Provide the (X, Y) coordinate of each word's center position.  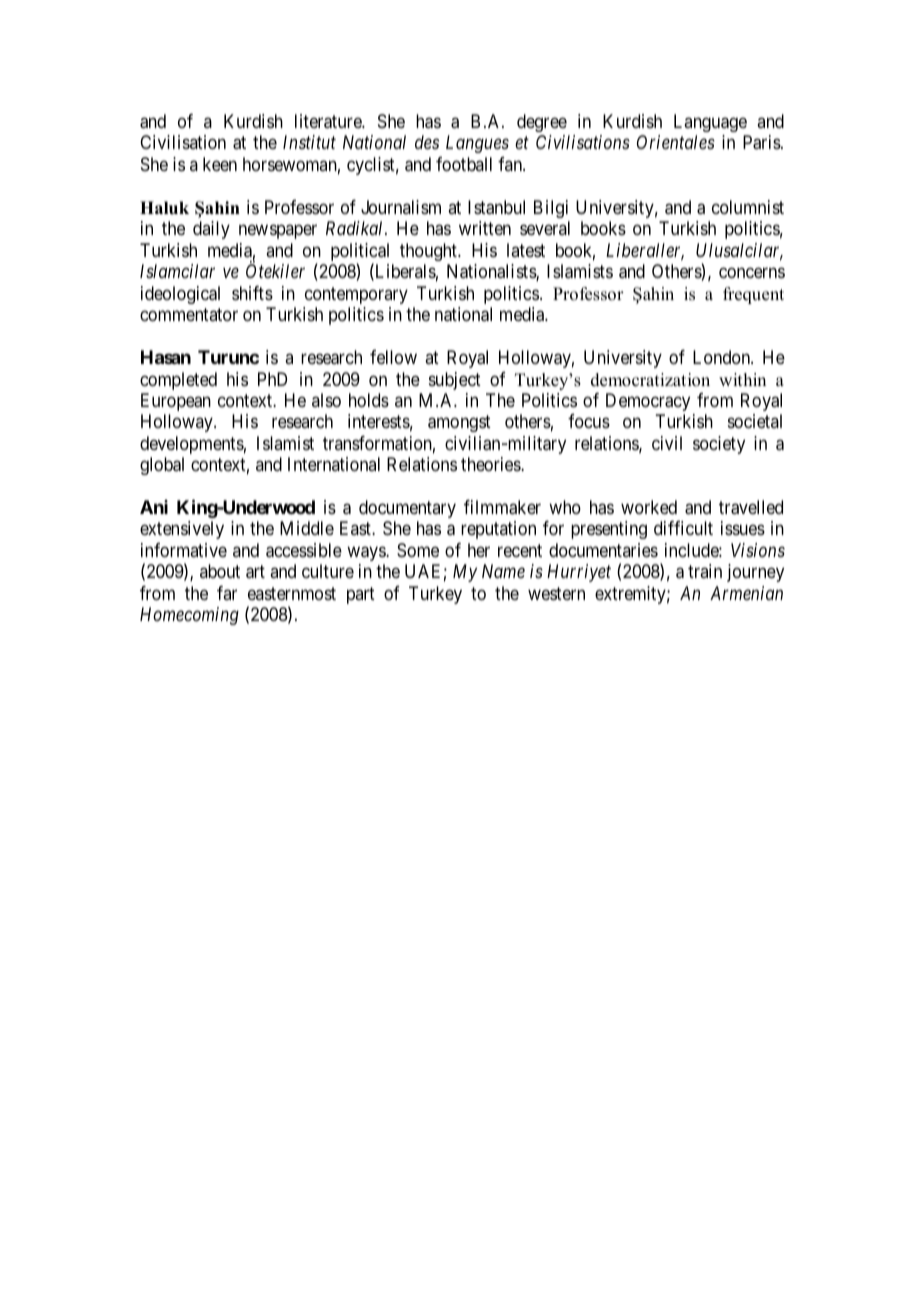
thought (429, 252)
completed (178, 381)
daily (211, 230)
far (227, 593)
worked (649, 507)
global (162, 466)
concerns (752, 273)
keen (220, 164)
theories (491, 464)
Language (710, 123)
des (427, 142)
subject (455, 381)
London (723, 357)
